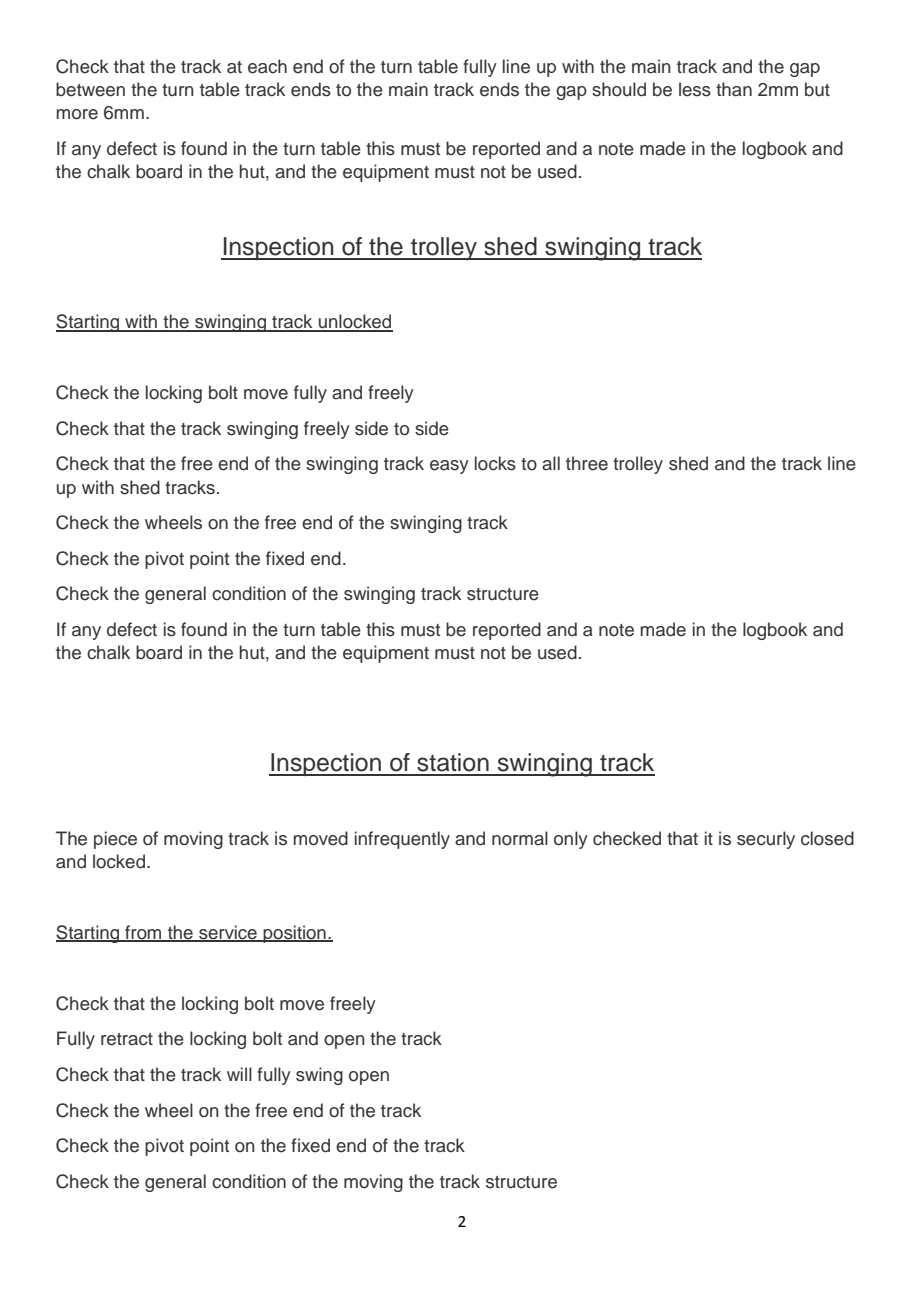  Describe the element at coordinates (734, 89) in the image. I see `than` at that location.
